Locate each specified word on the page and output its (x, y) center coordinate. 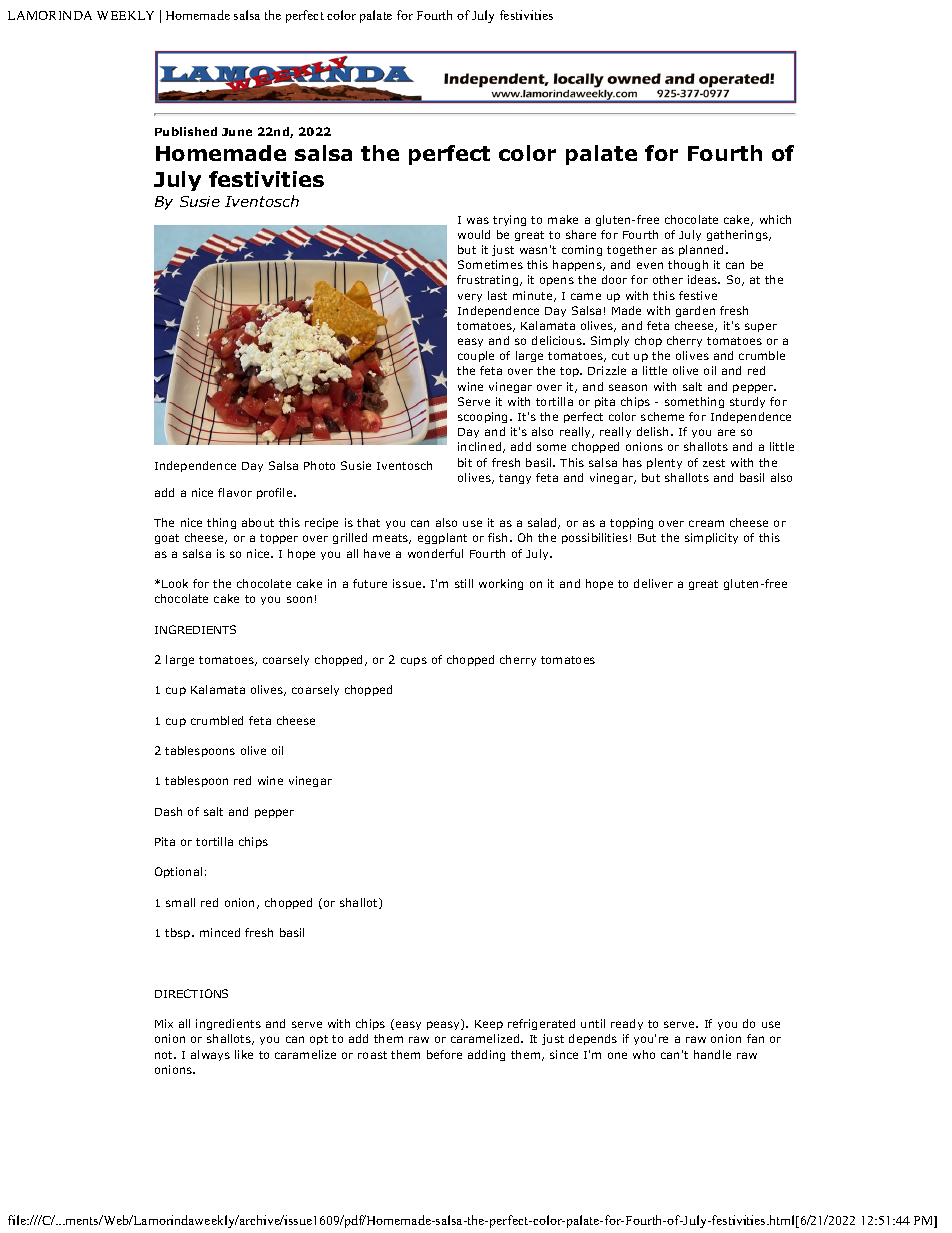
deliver (653, 583)
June (237, 132)
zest (714, 463)
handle (712, 1054)
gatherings (739, 235)
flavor (235, 492)
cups (414, 661)
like (244, 1054)
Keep (489, 1025)
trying (509, 220)
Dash (168, 811)
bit (465, 462)
